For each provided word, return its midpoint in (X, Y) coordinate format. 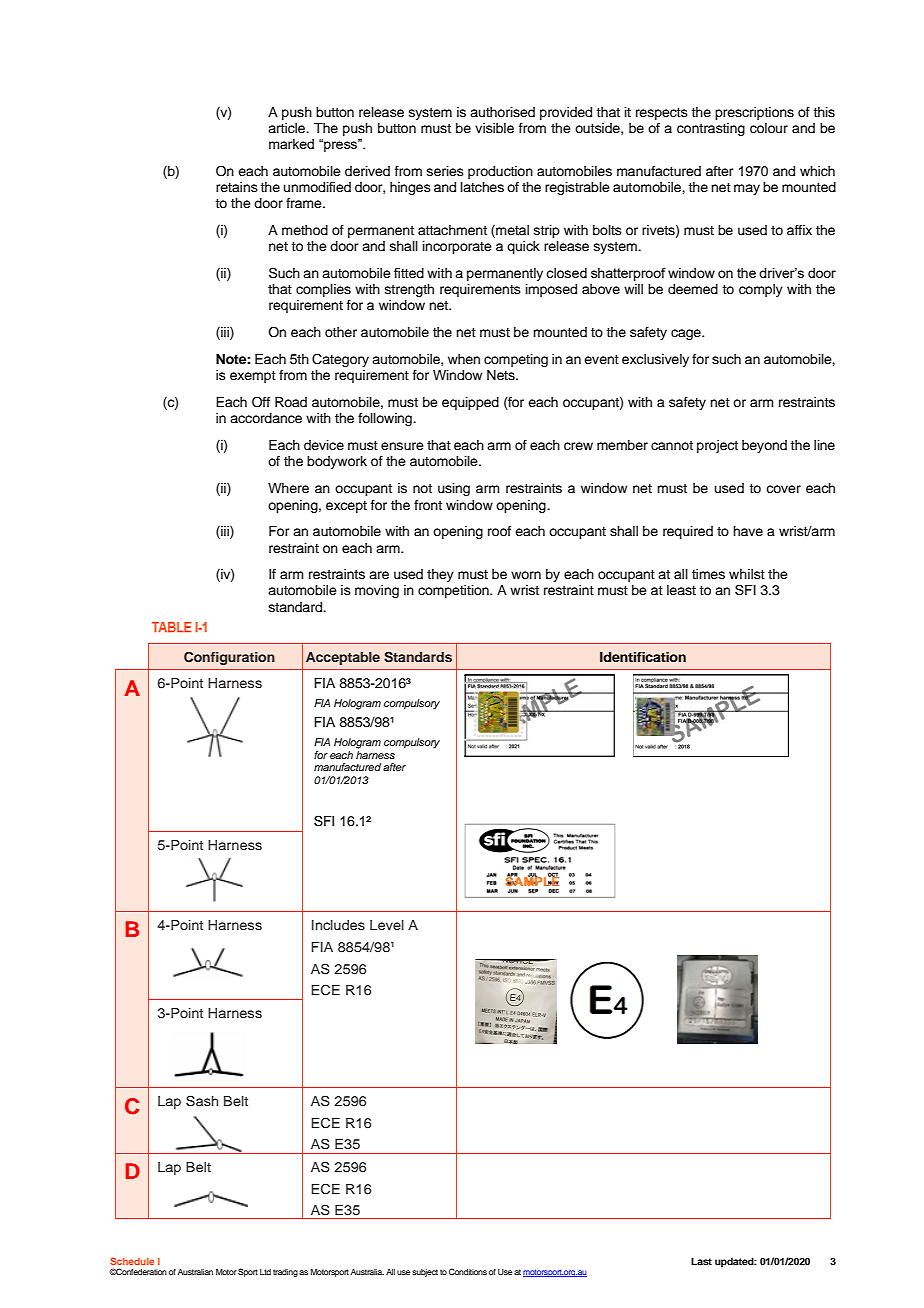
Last (701, 1261)
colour (769, 128)
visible (494, 128)
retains (237, 187)
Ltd (265, 1272)
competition (454, 591)
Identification (643, 657)
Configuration (229, 658)
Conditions (468, 1271)
